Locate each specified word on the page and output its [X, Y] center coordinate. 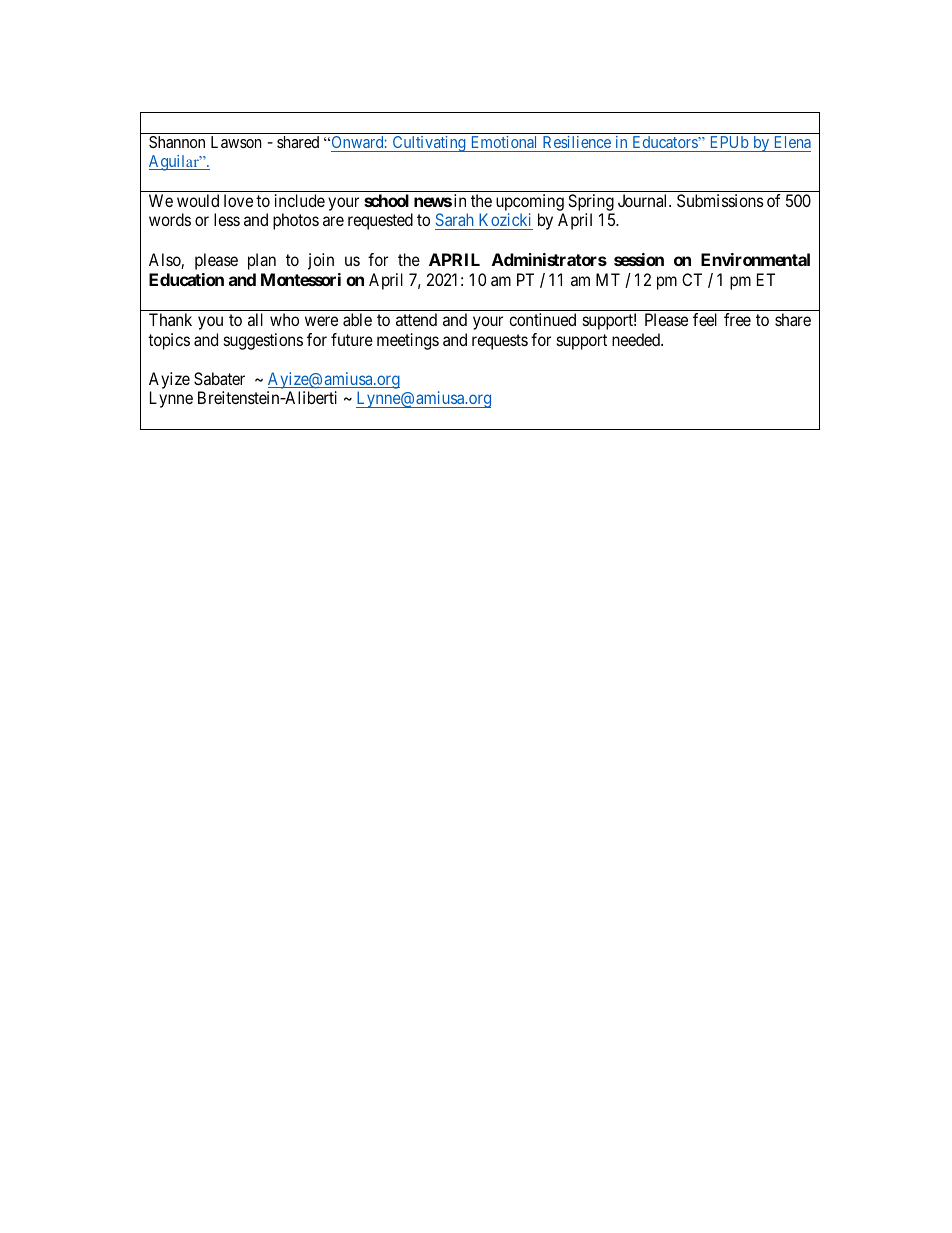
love [238, 200]
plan [262, 261]
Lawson [236, 142]
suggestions [263, 341]
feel [705, 319]
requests [500, 342]
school [386, 200]
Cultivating [429, 144]
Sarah [455, 221]
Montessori [301, 279]
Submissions [720, 200]
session [639, 259]
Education [186, 279]
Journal [644, 200]
